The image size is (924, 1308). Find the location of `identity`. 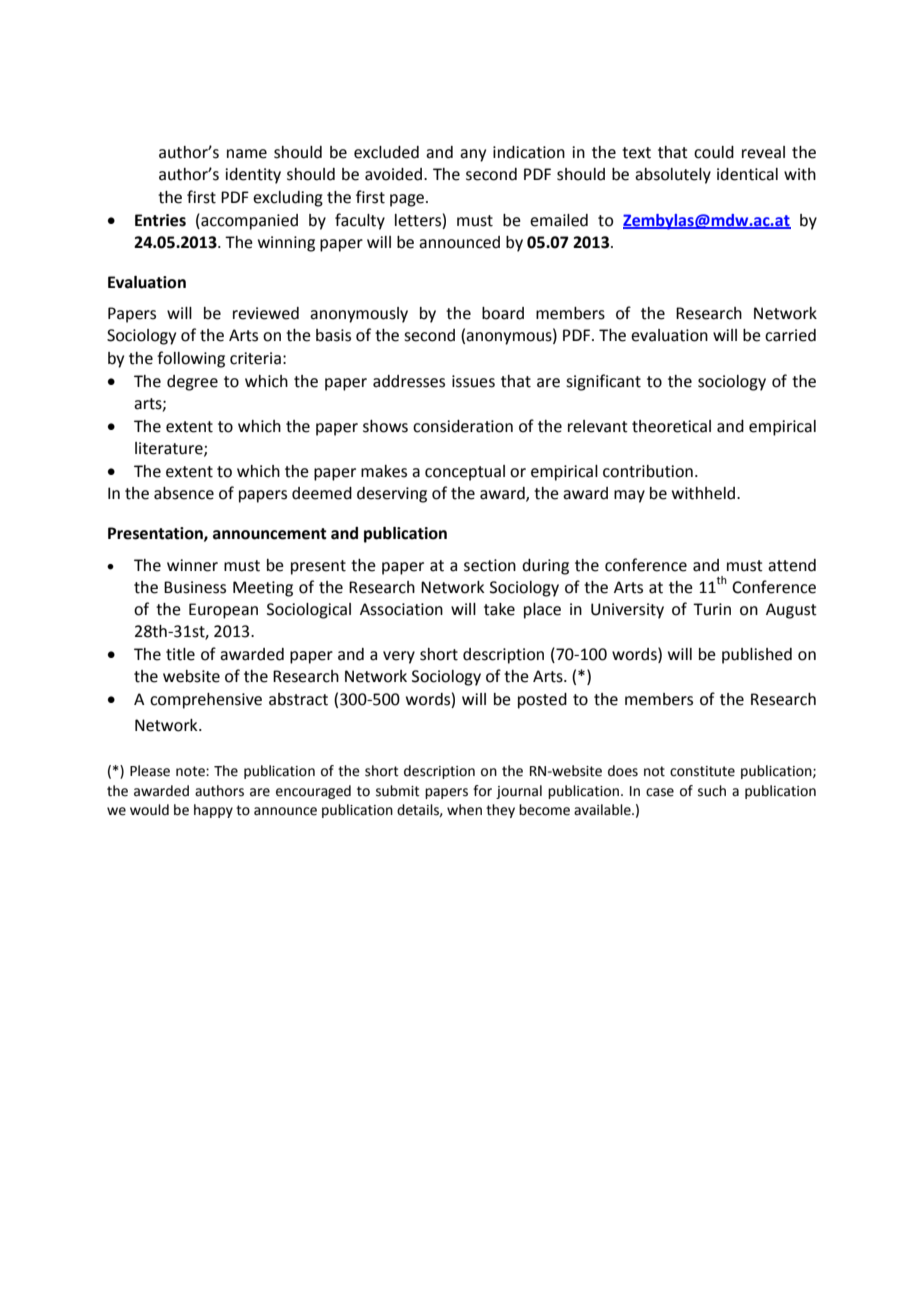

identity is located at coordinates (253, 176).
